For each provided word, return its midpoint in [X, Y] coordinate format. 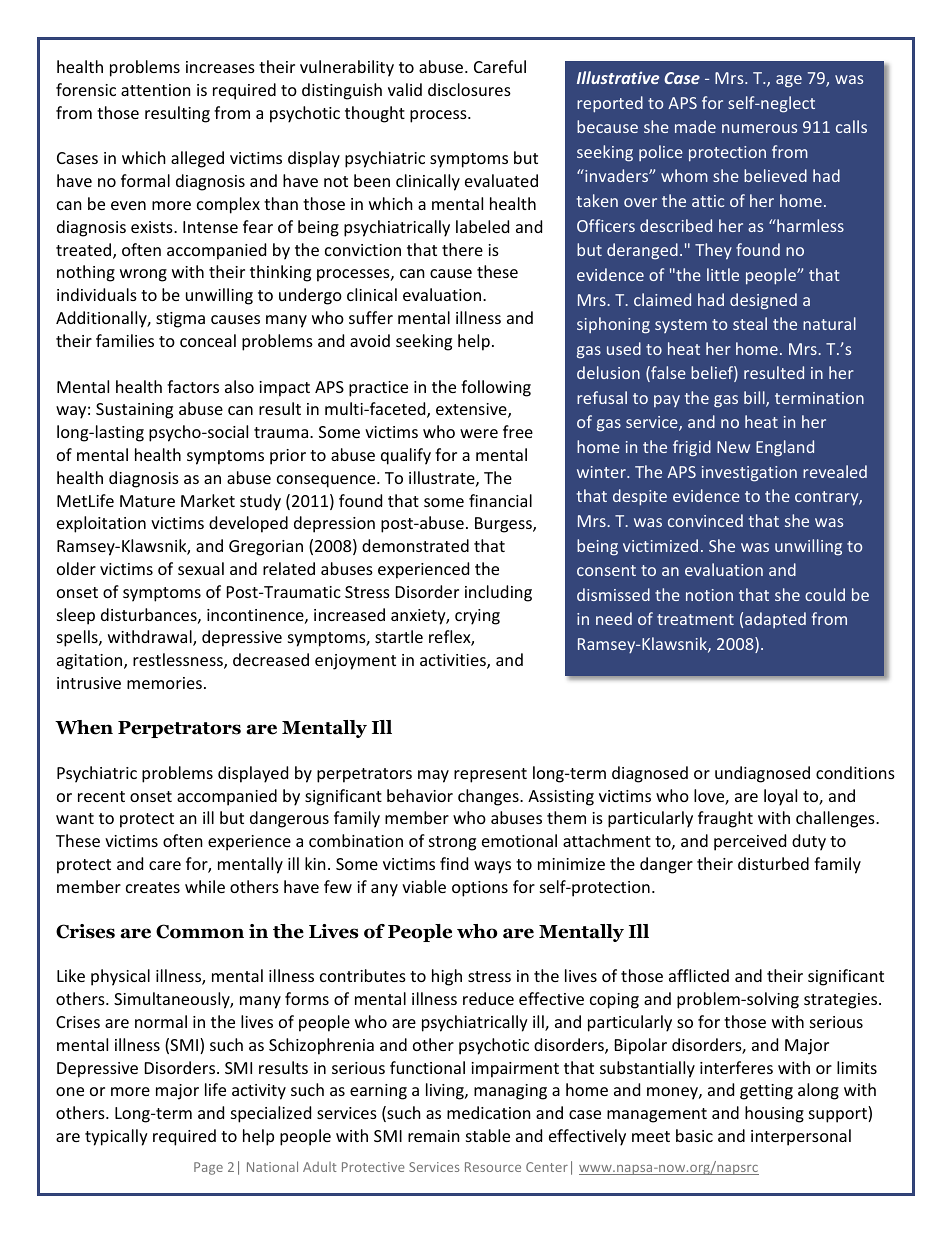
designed [763, 301]
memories [164, 683]
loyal [780, 797]
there [462, 249]
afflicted [699, 975]
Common [200, 931]
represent [490, 775]
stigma [180, 320]
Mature [147, 501]
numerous [759, 128]
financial [500, 500]
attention [156, 90]
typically [116, 1137]
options [480, 889]
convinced [705, 520]
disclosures [469, 89]
